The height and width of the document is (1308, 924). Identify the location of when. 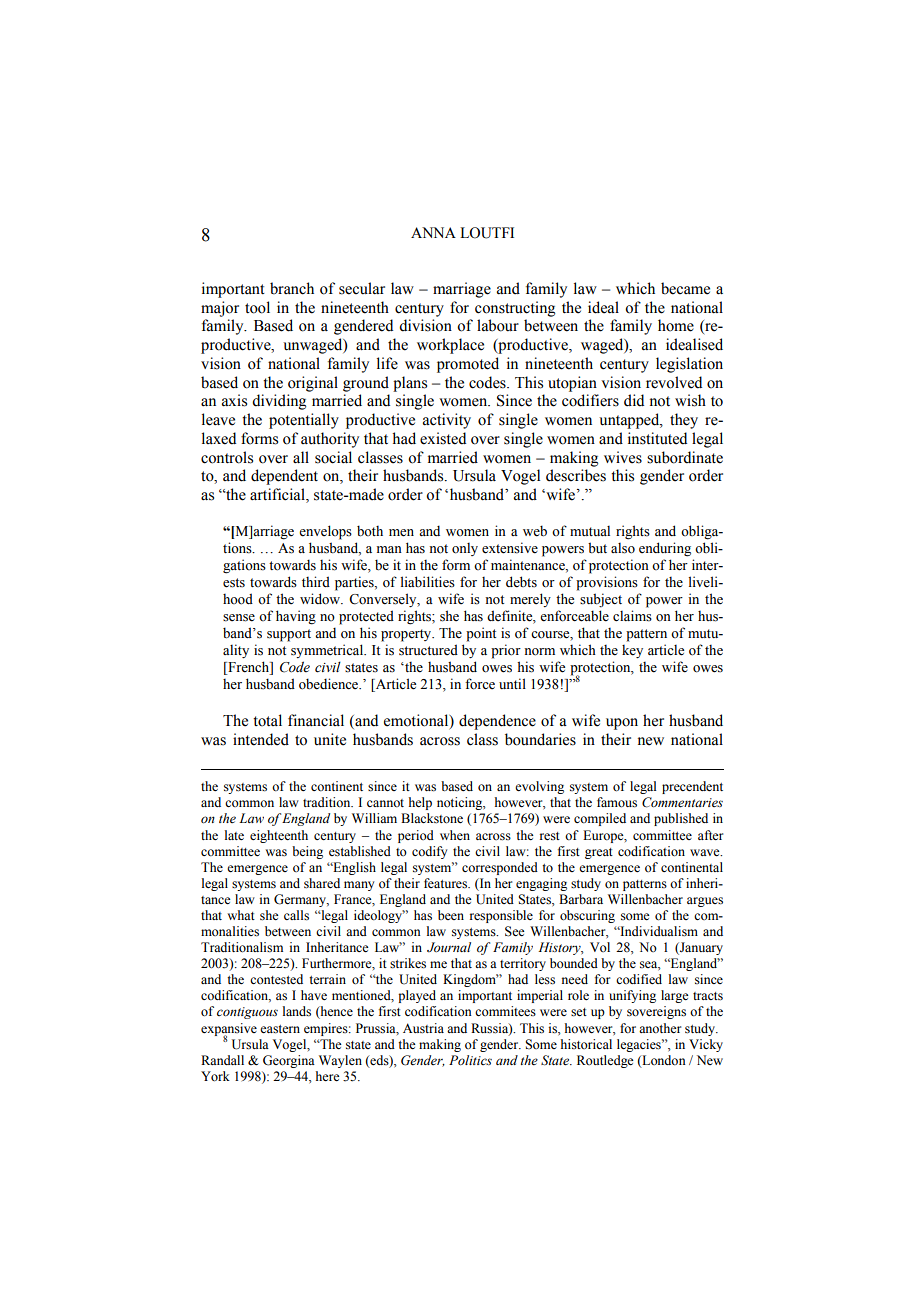
(455, 835).
